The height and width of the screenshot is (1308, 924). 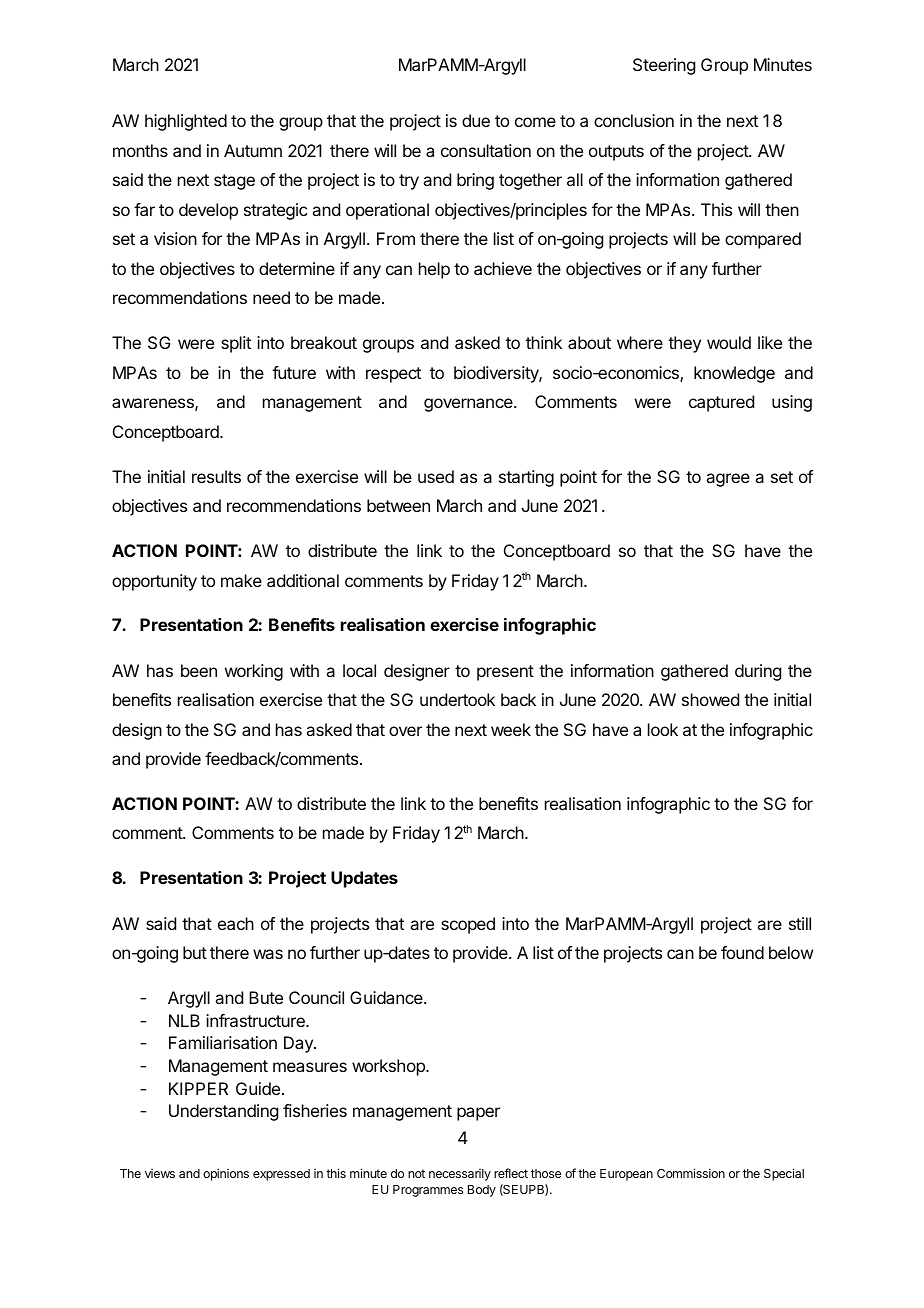 What do you see at coordinates (468, 925) in the screenshot?
I see `scoped` at bounding box center [468, 925].
